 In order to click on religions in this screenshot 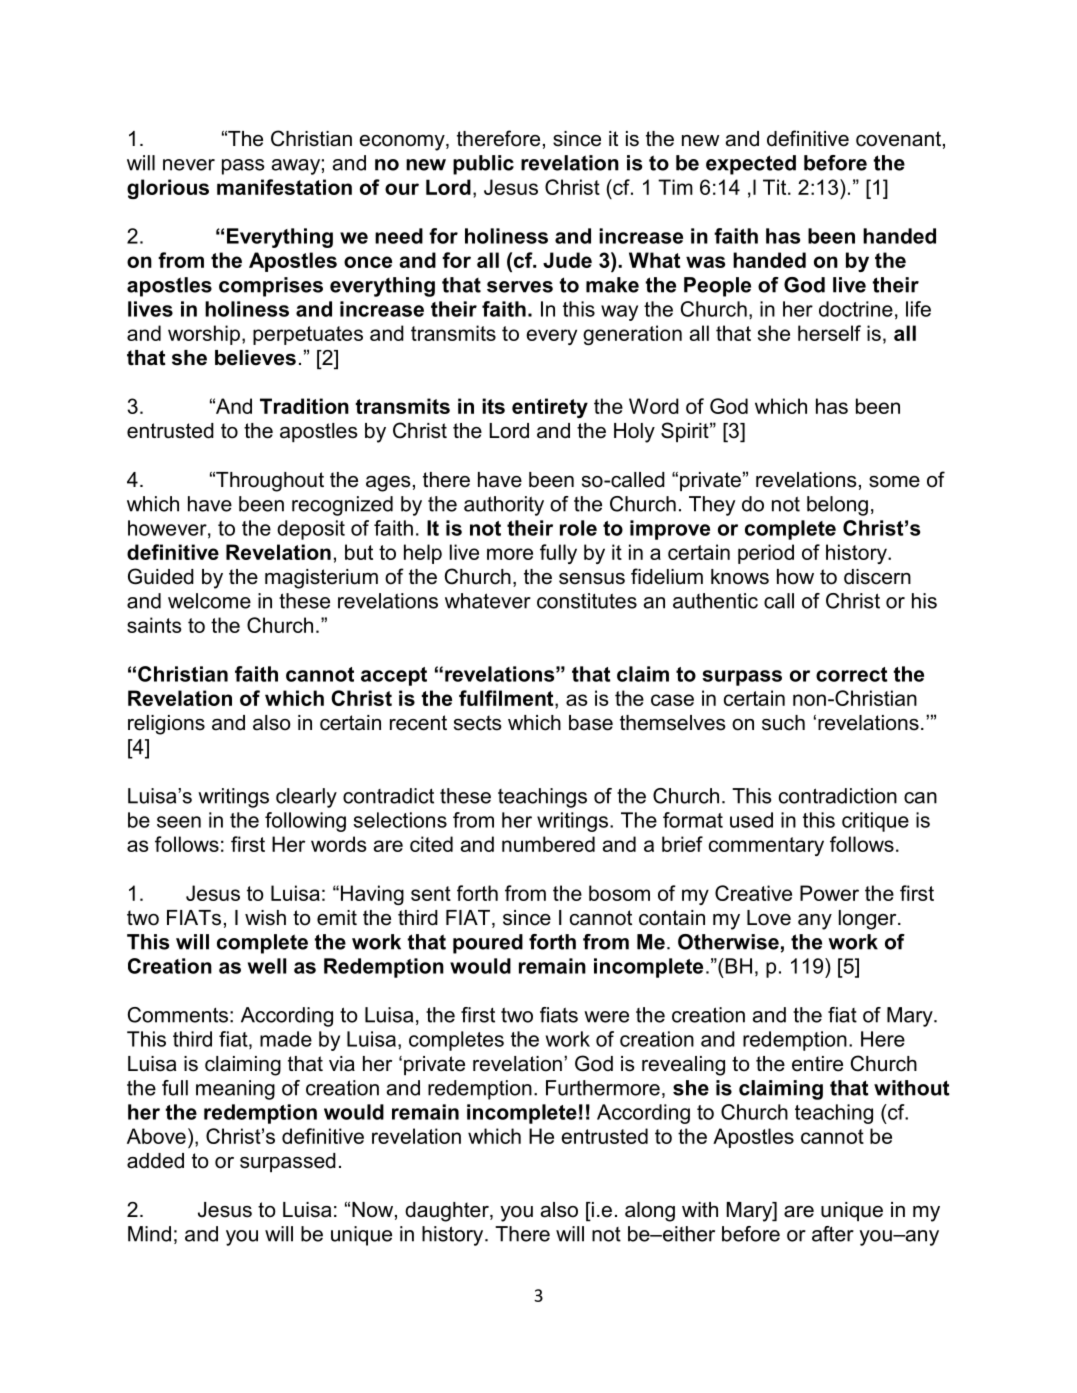, I will do `click(166, 725)`.
